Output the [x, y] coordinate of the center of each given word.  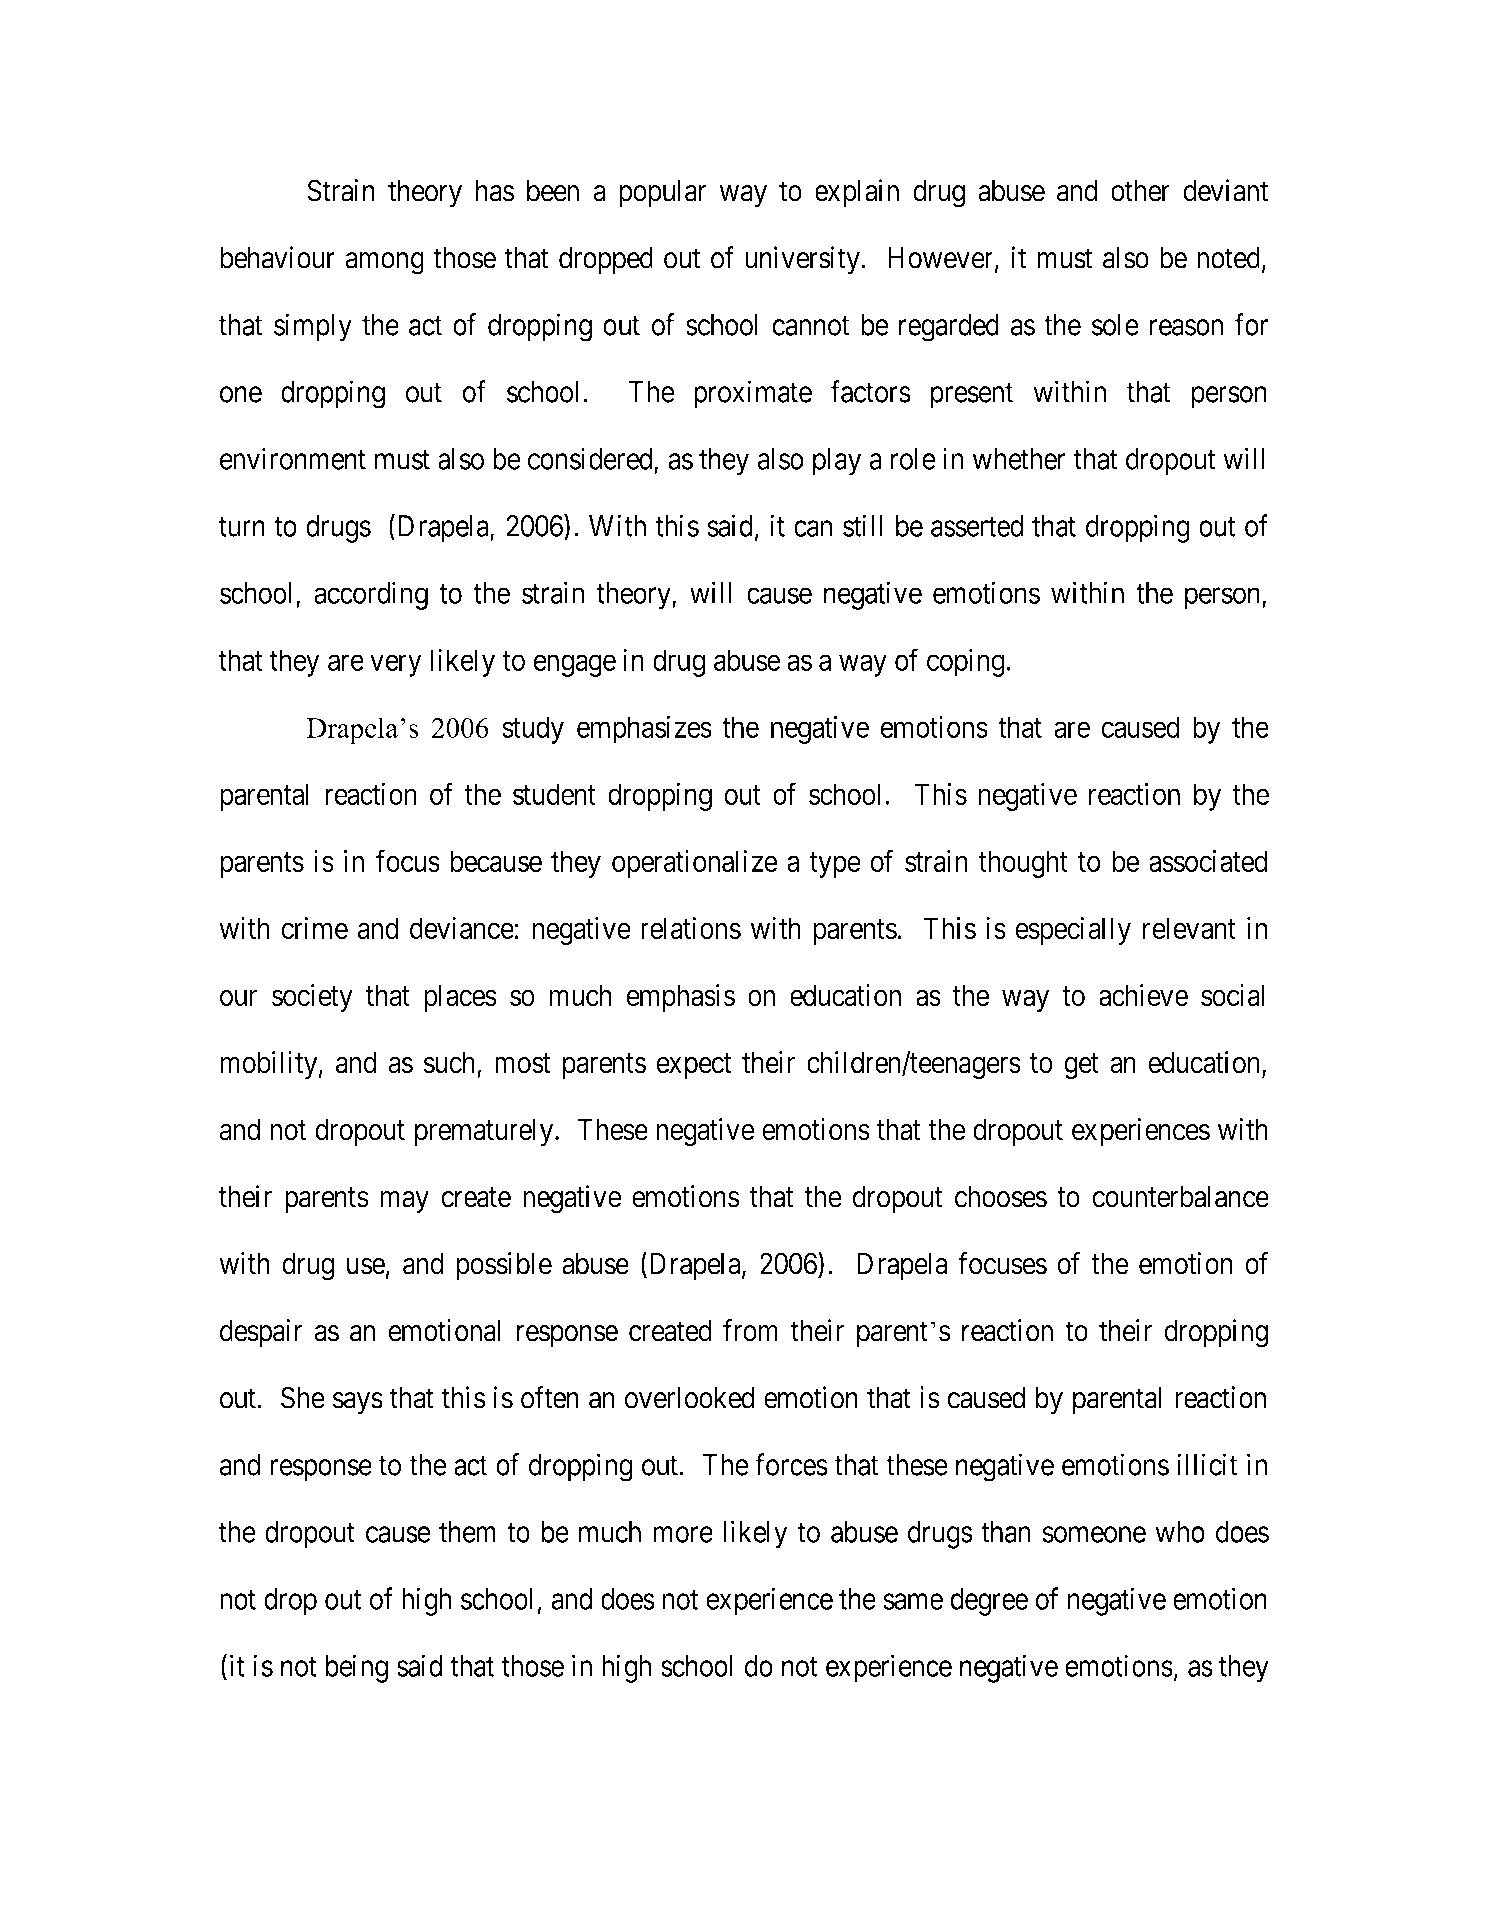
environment [293, 458]
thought [1023, 864]
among [384, 263]
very [395, 666]
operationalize [695, 864]
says [358, 1403]
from [750, 1330]
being [356, 1668]
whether [1019, 459]
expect [694, 1066]
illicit [1207, 1464]
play [837, 462]
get [1081, 1067]
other [1140, 191]
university [802, 260]
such [451, 1063]
